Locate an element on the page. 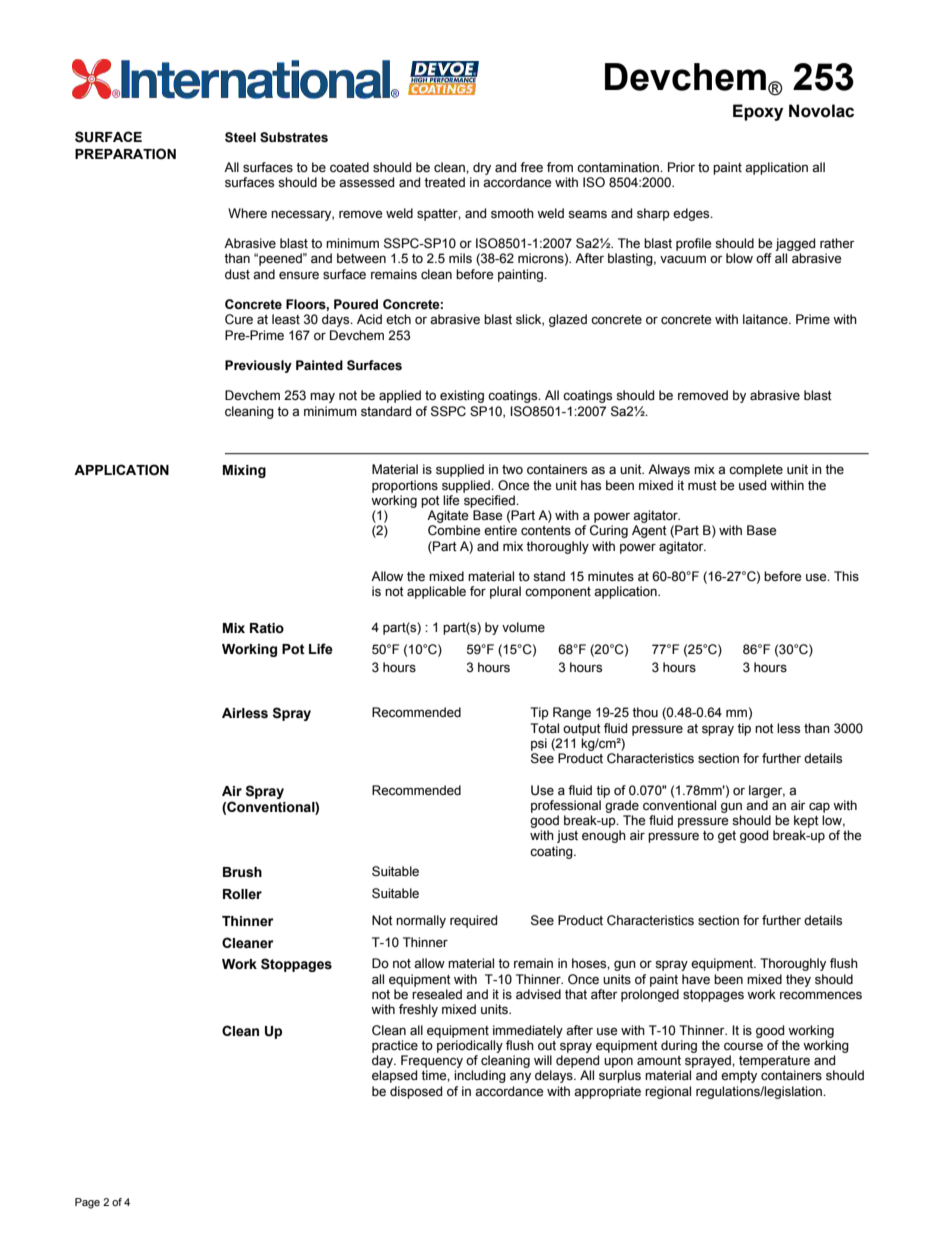  kept is located at coordinates (806, 821).
